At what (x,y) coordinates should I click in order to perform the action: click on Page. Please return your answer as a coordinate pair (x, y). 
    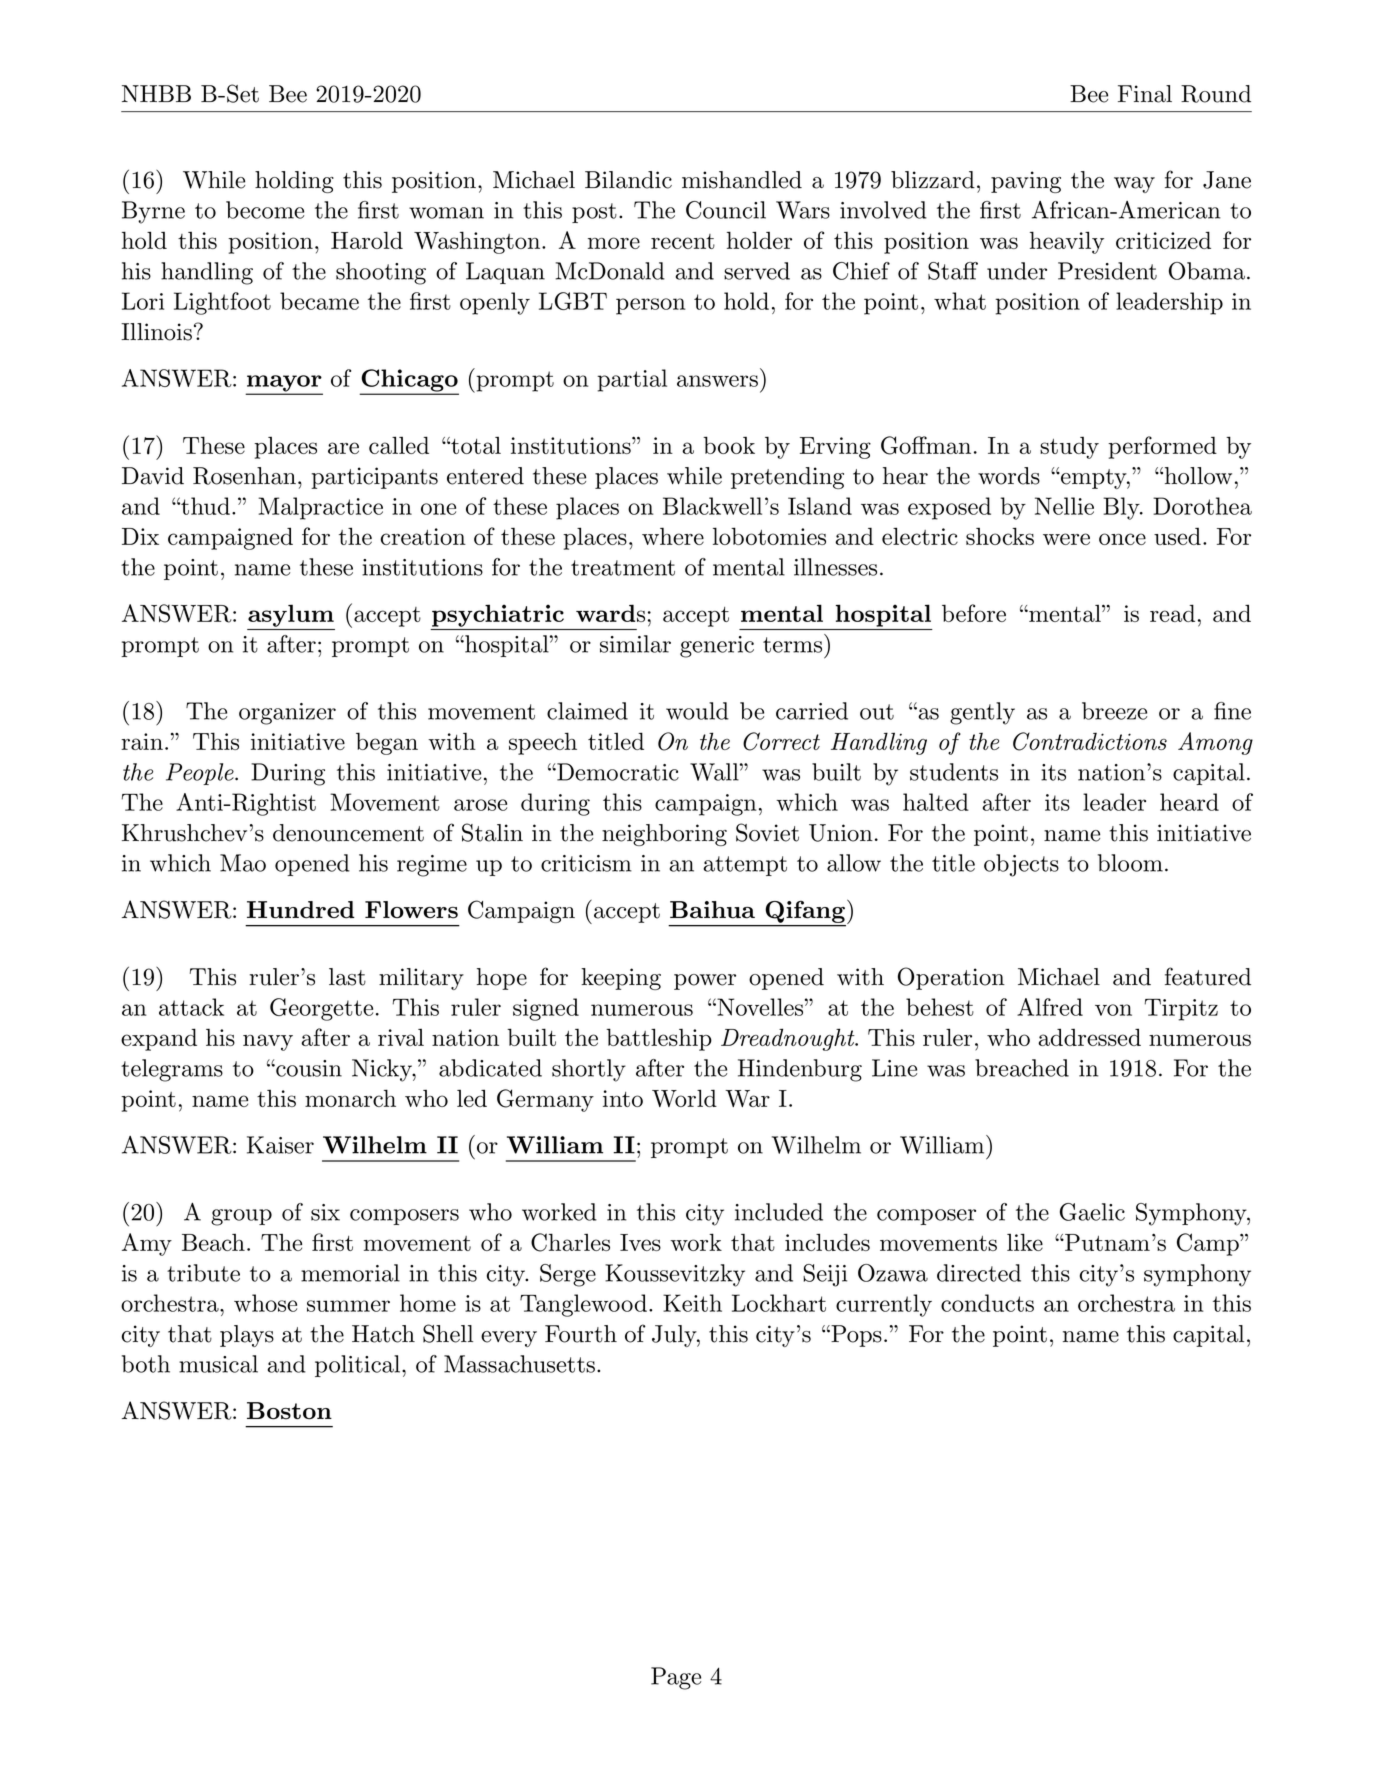
    Looking at the image, I should click on (676, 1678).
